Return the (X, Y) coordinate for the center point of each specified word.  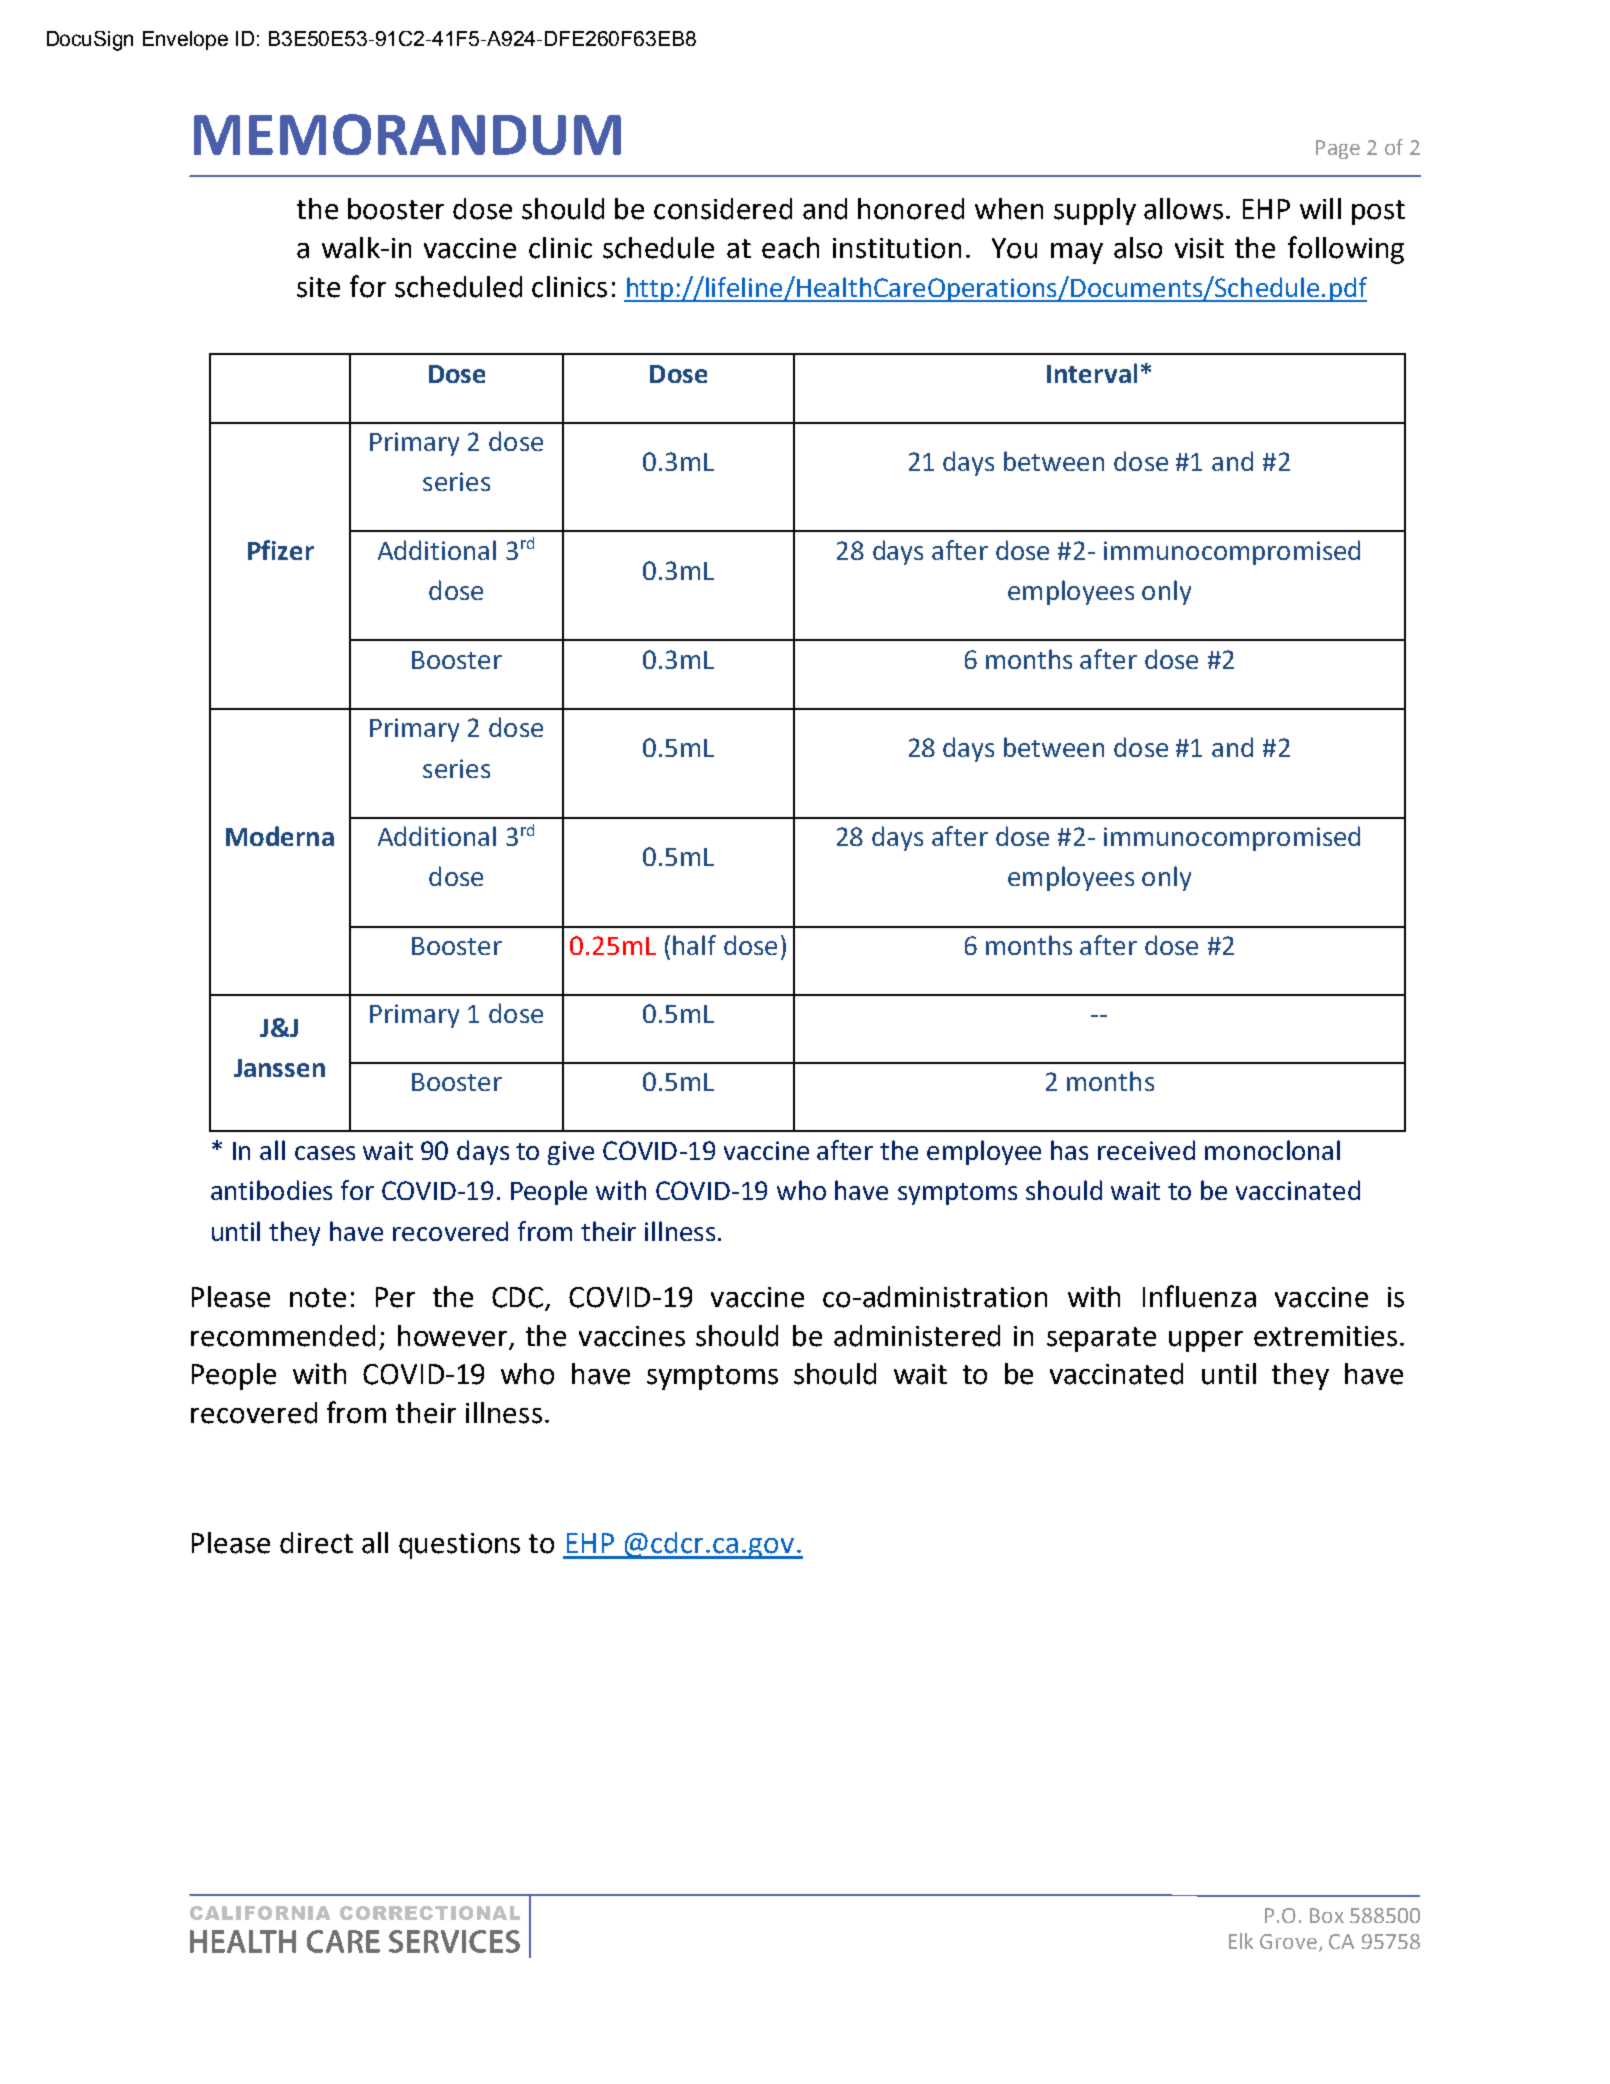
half (694, 945)
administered (917, 1336)
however (454, 1337)
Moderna (280, 836)
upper (1206, 1341)
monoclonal (1272, 1150)
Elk (1241, 1941)
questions (459, 1546)
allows (1183, 209)
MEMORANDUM (407, 134)
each (790, 248)
